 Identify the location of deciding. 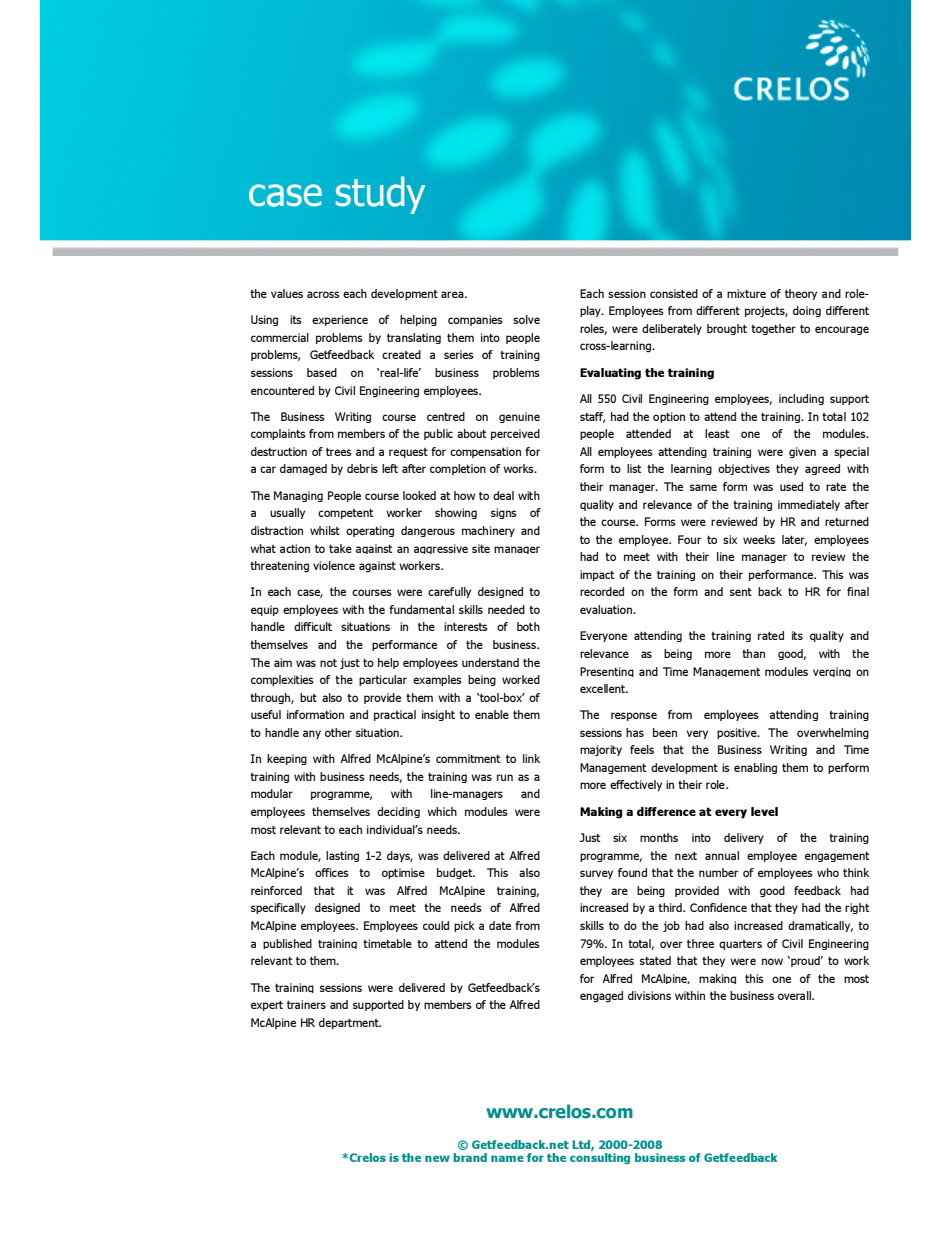
(398, 812).
